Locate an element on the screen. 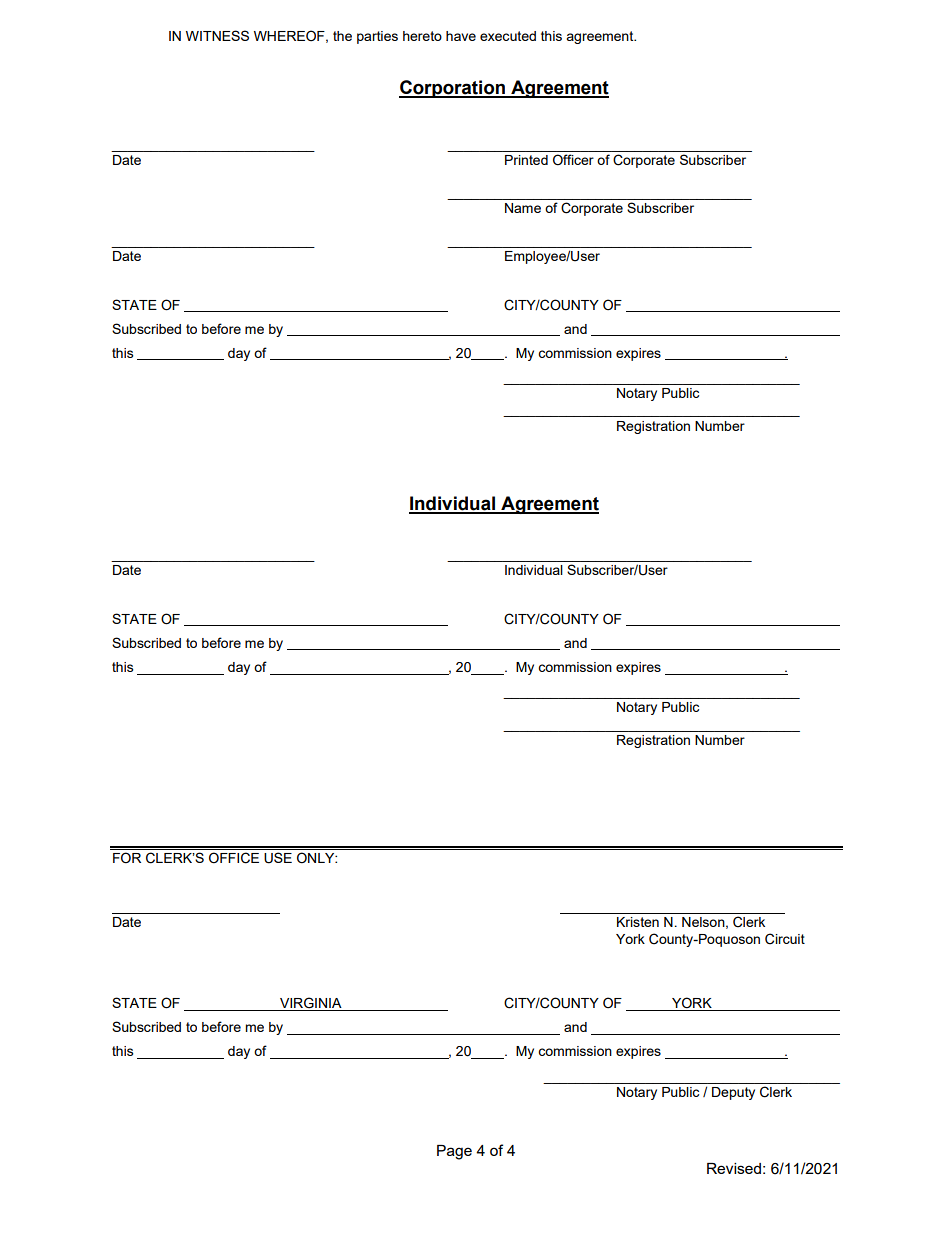 This screenshot has width=952, height=1233. Kristen is located at coordinates (638, 922).
